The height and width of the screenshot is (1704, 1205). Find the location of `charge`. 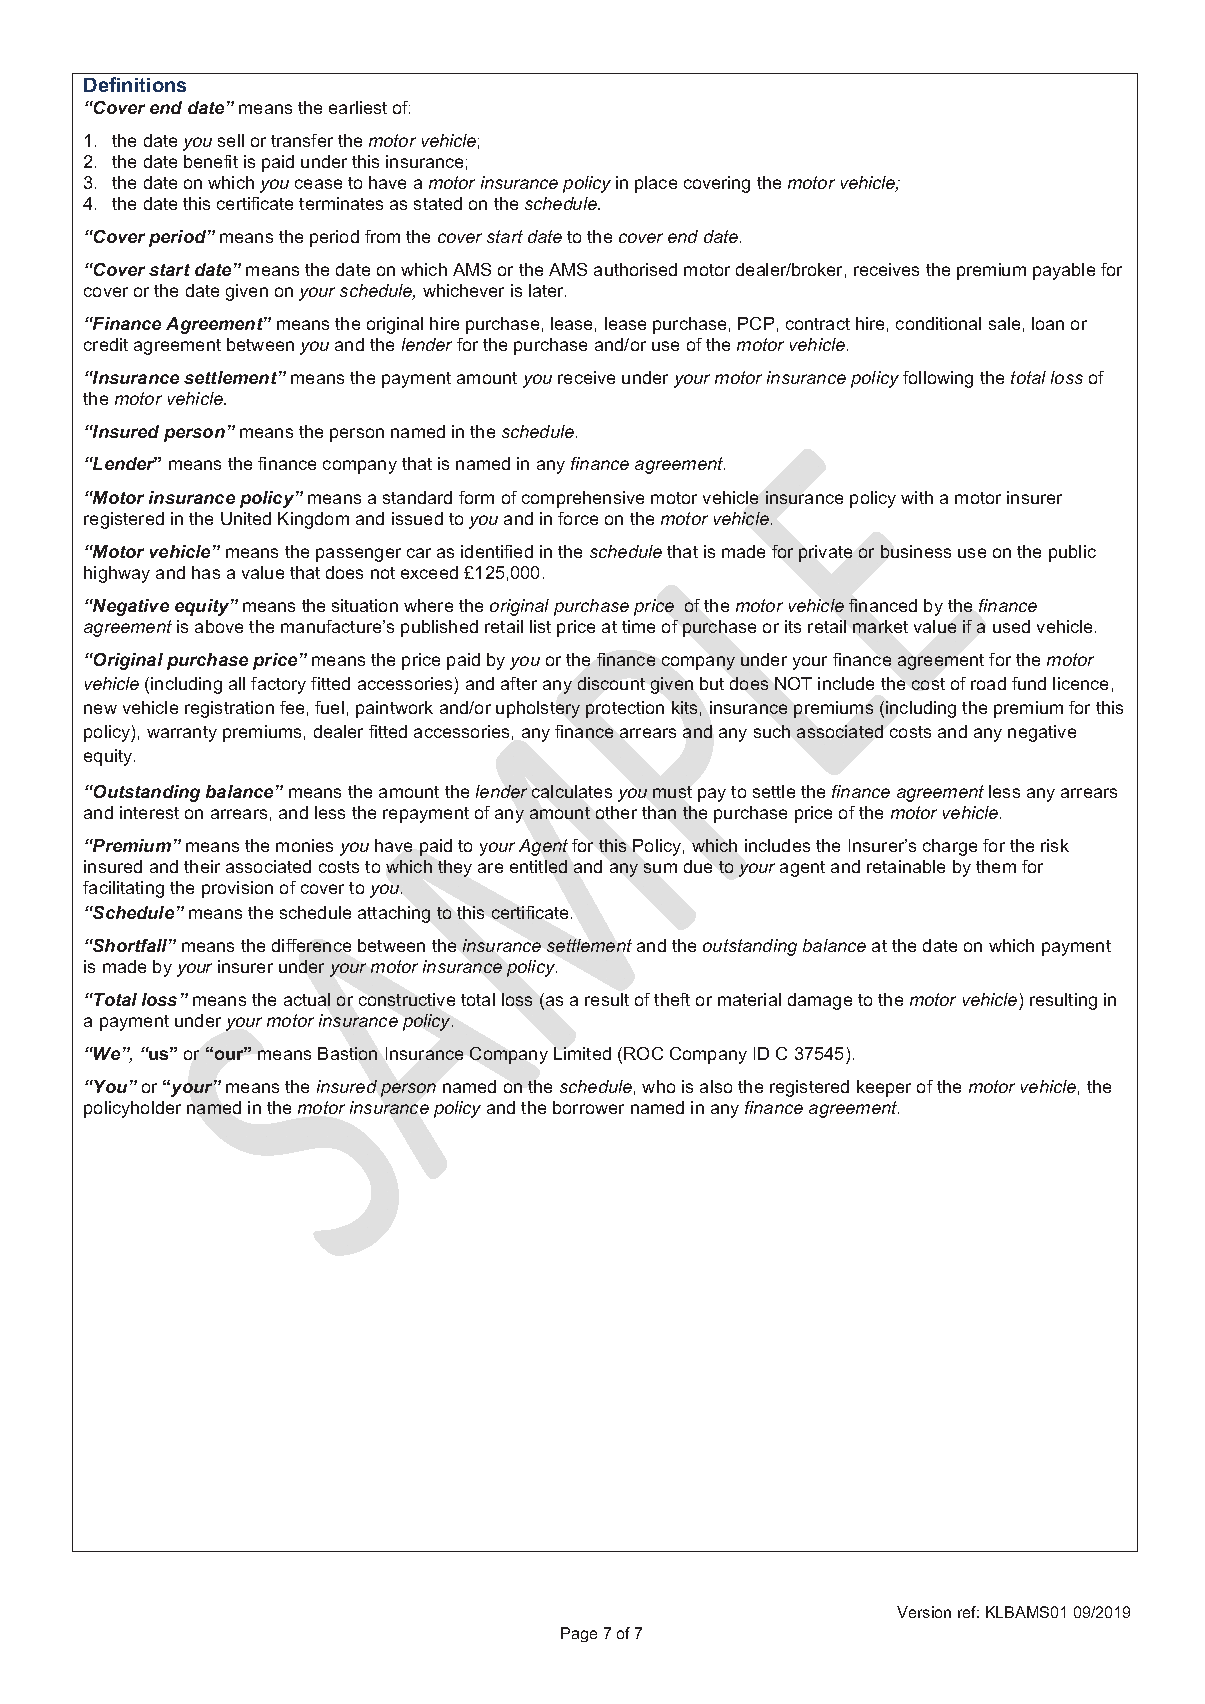

charge is located at coordinates (950, 847).
